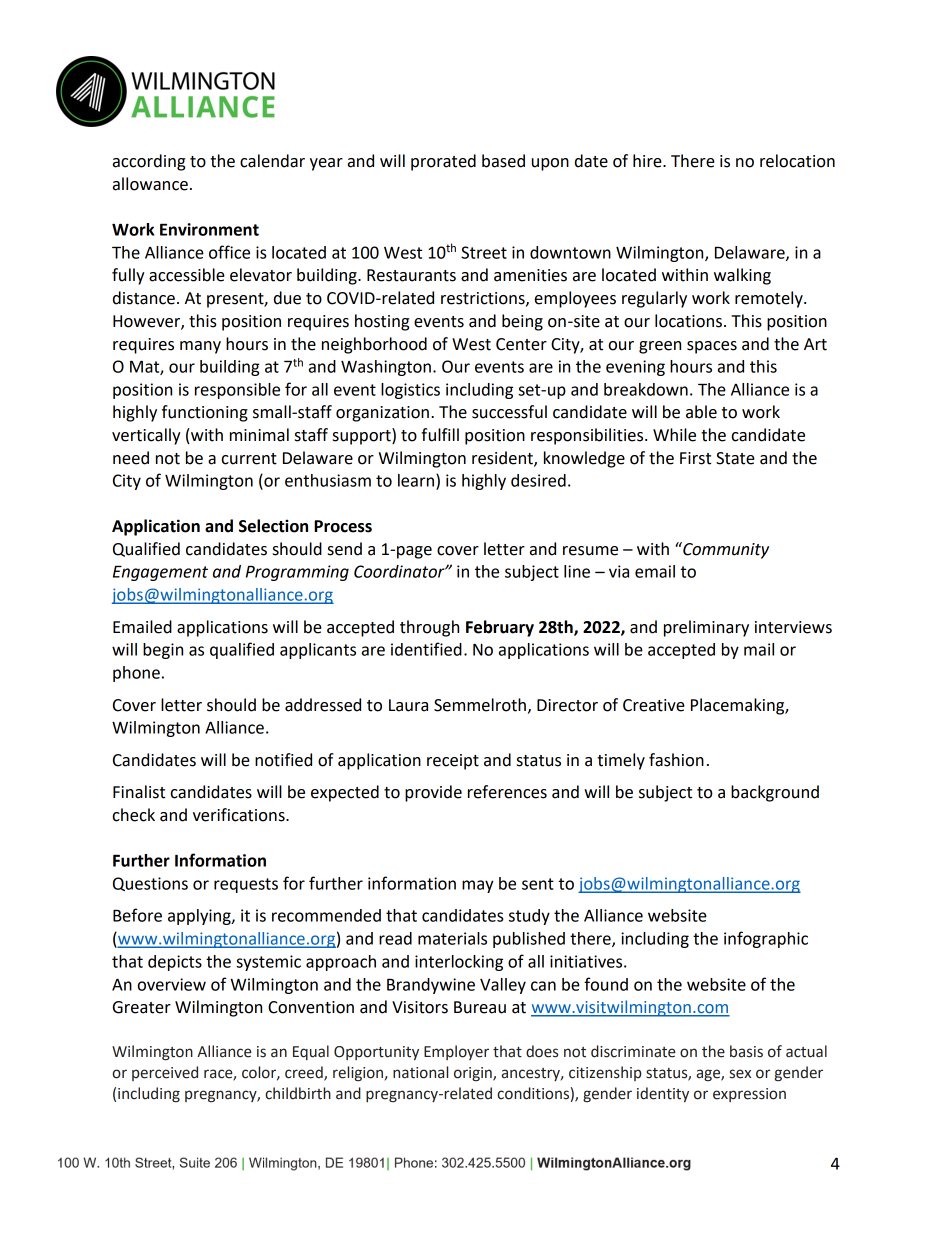 The height and width of the document is (1233, 952). Describe the element at coordinates (478, 886) in the document. I see `may` at that location.
